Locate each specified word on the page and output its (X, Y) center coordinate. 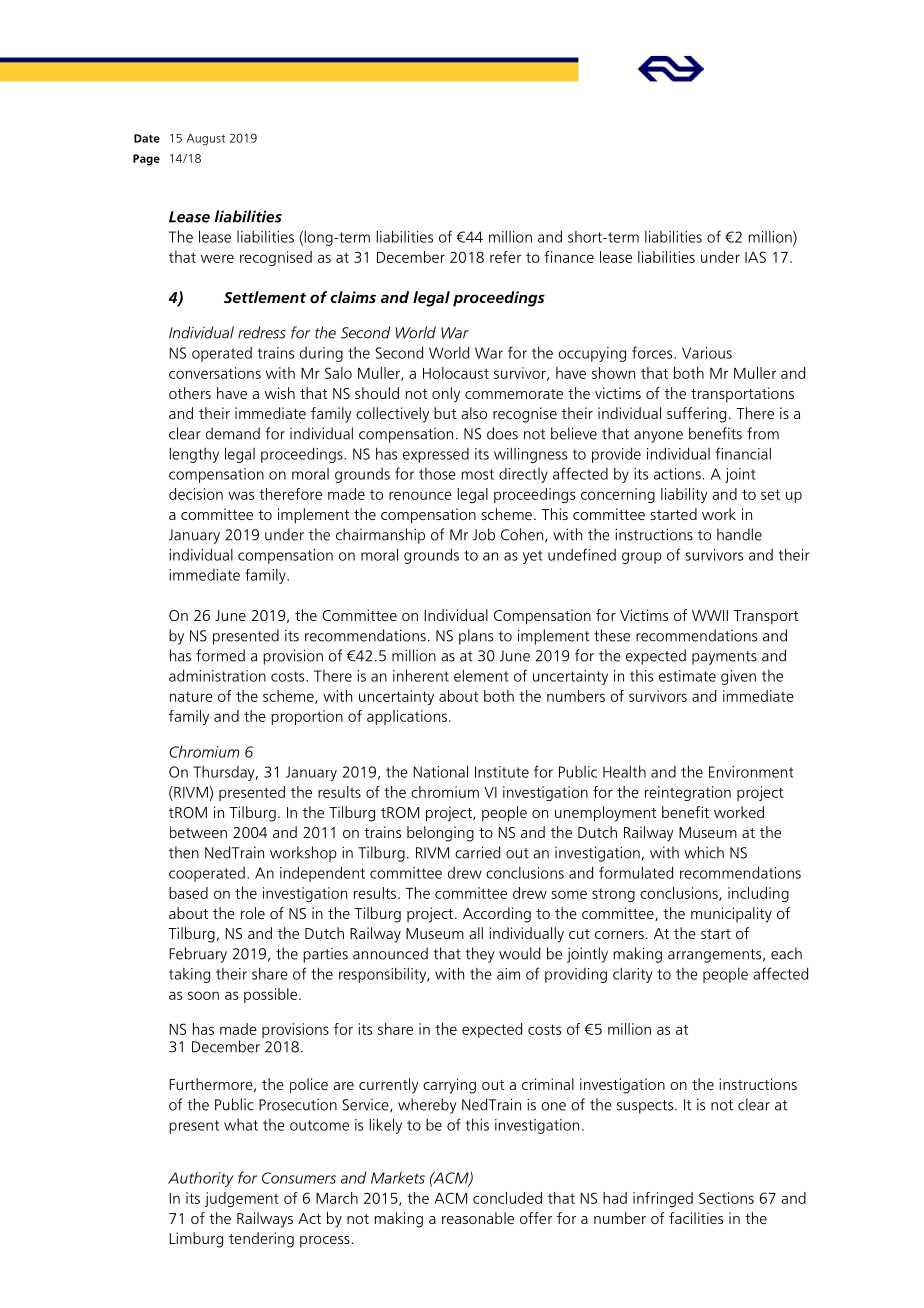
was (241, 495)
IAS (755, 257)
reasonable (478, 1218)
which (704, 852)
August (206, 139)
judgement (242, 1199)
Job (484, 534)
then (184, 852)
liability (684, 495)
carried (477, 852)
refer (505, 257)
